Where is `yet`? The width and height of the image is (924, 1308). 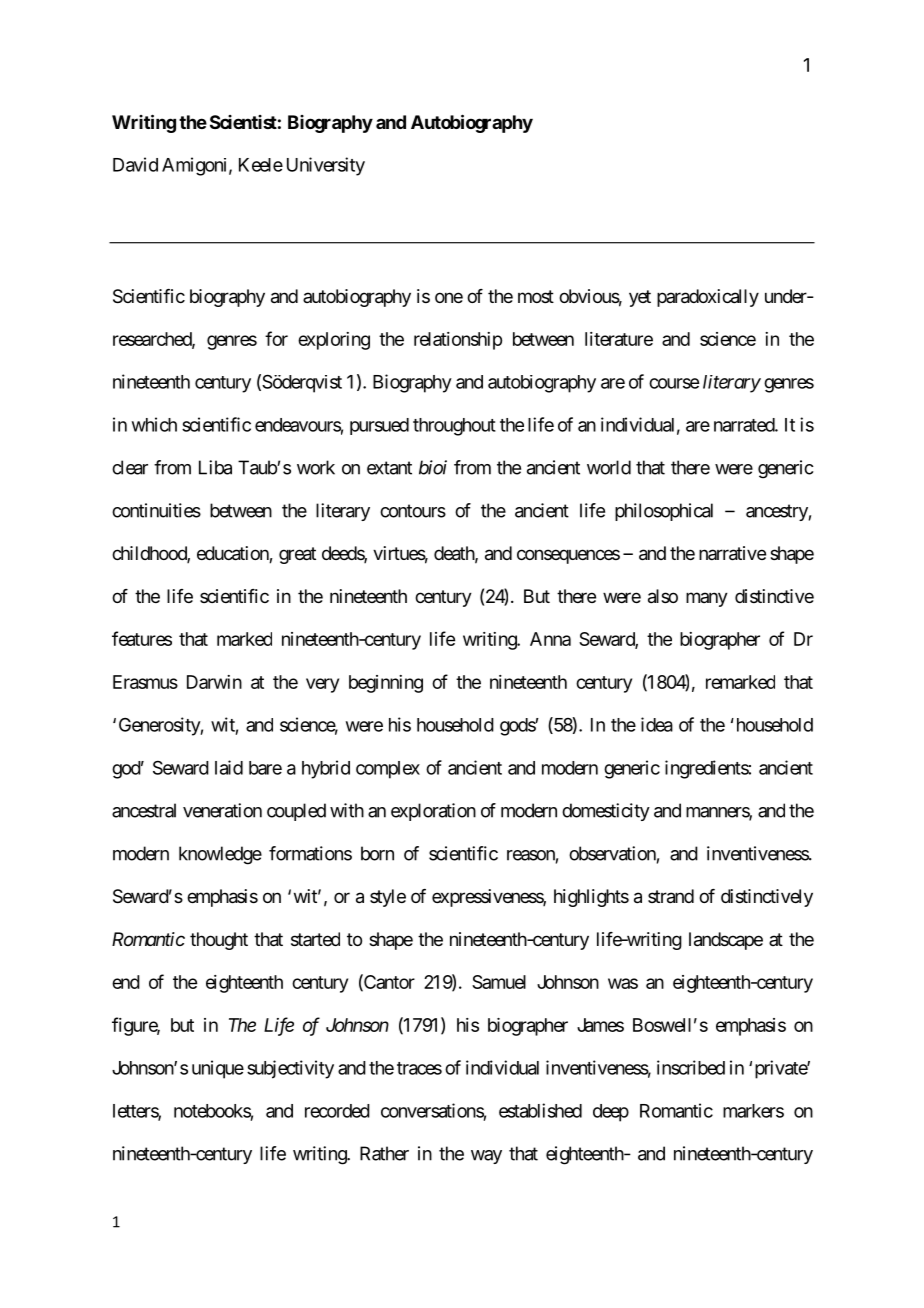 yet is located at coordinates (640, 298).
